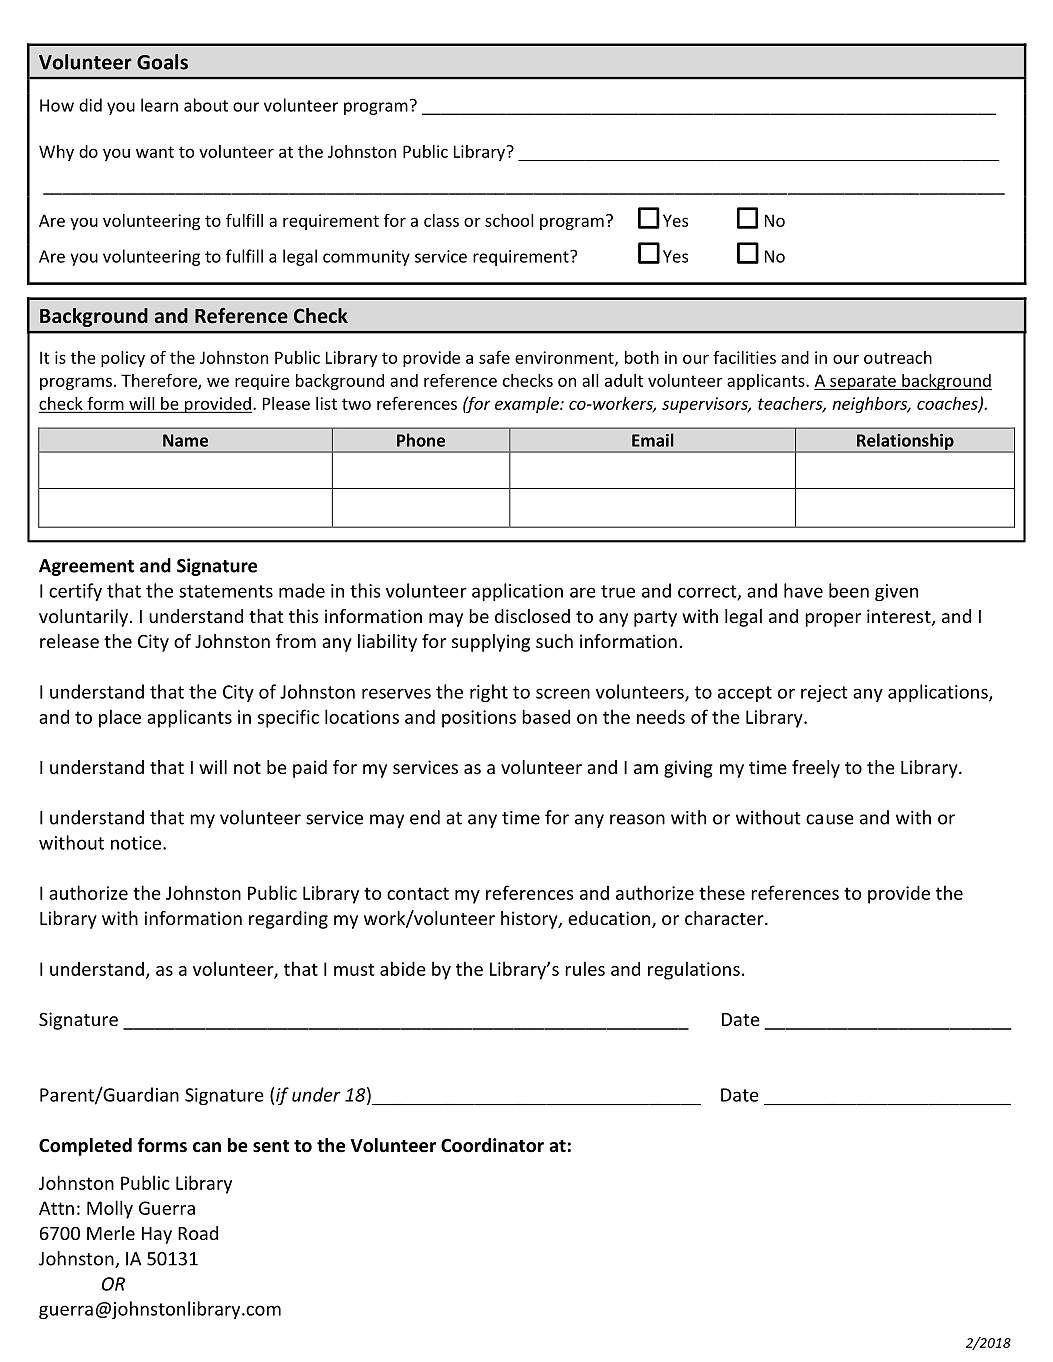 The image size is (1053, 1362). Describe the element at coordinates (421, 440) in the screenshot. I see `Phone` at that location.
